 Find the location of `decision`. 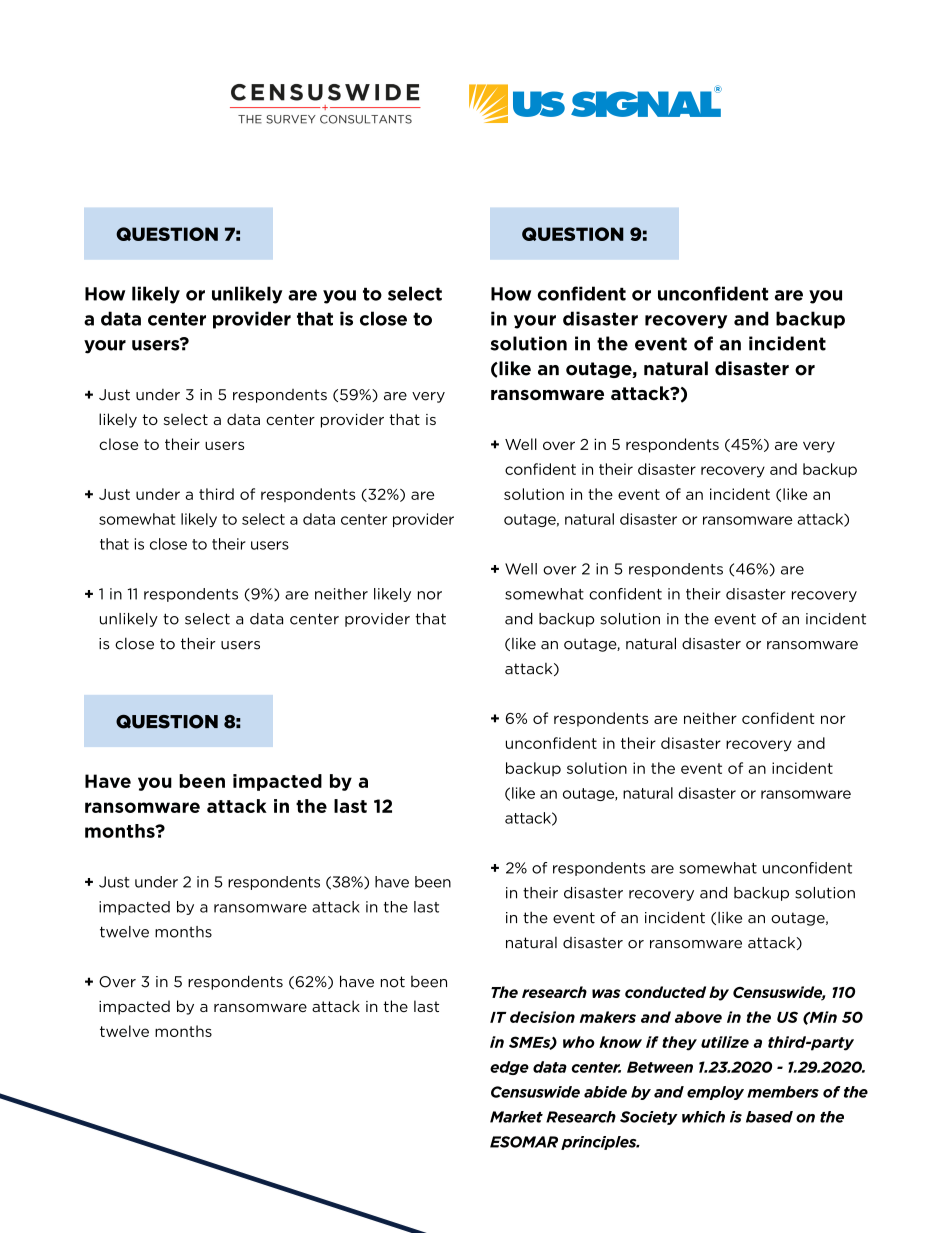

decision is located at coordinates (542, 1017).
